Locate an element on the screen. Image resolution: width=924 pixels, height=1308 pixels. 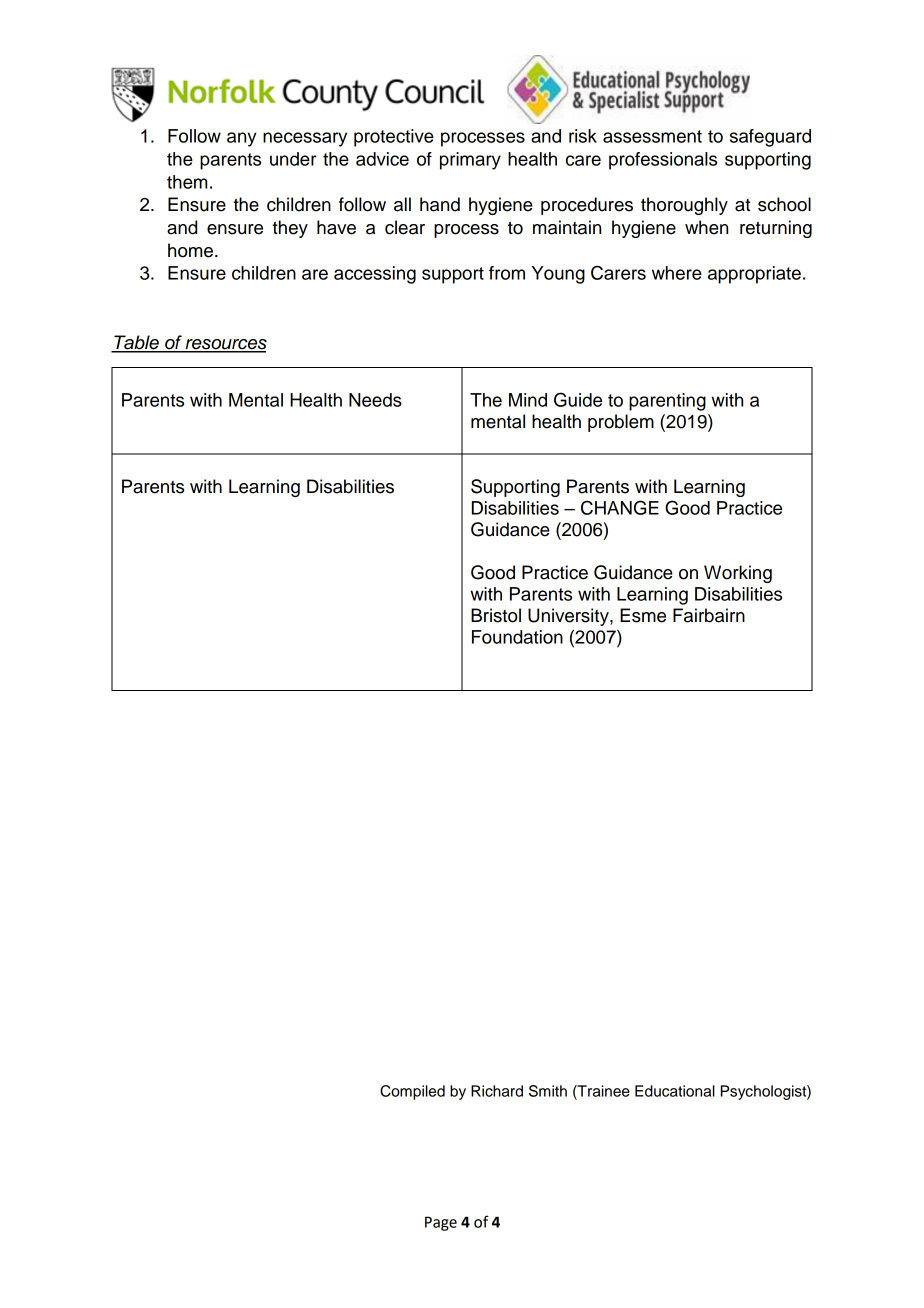
resources is located at coordinates (225, 345).
